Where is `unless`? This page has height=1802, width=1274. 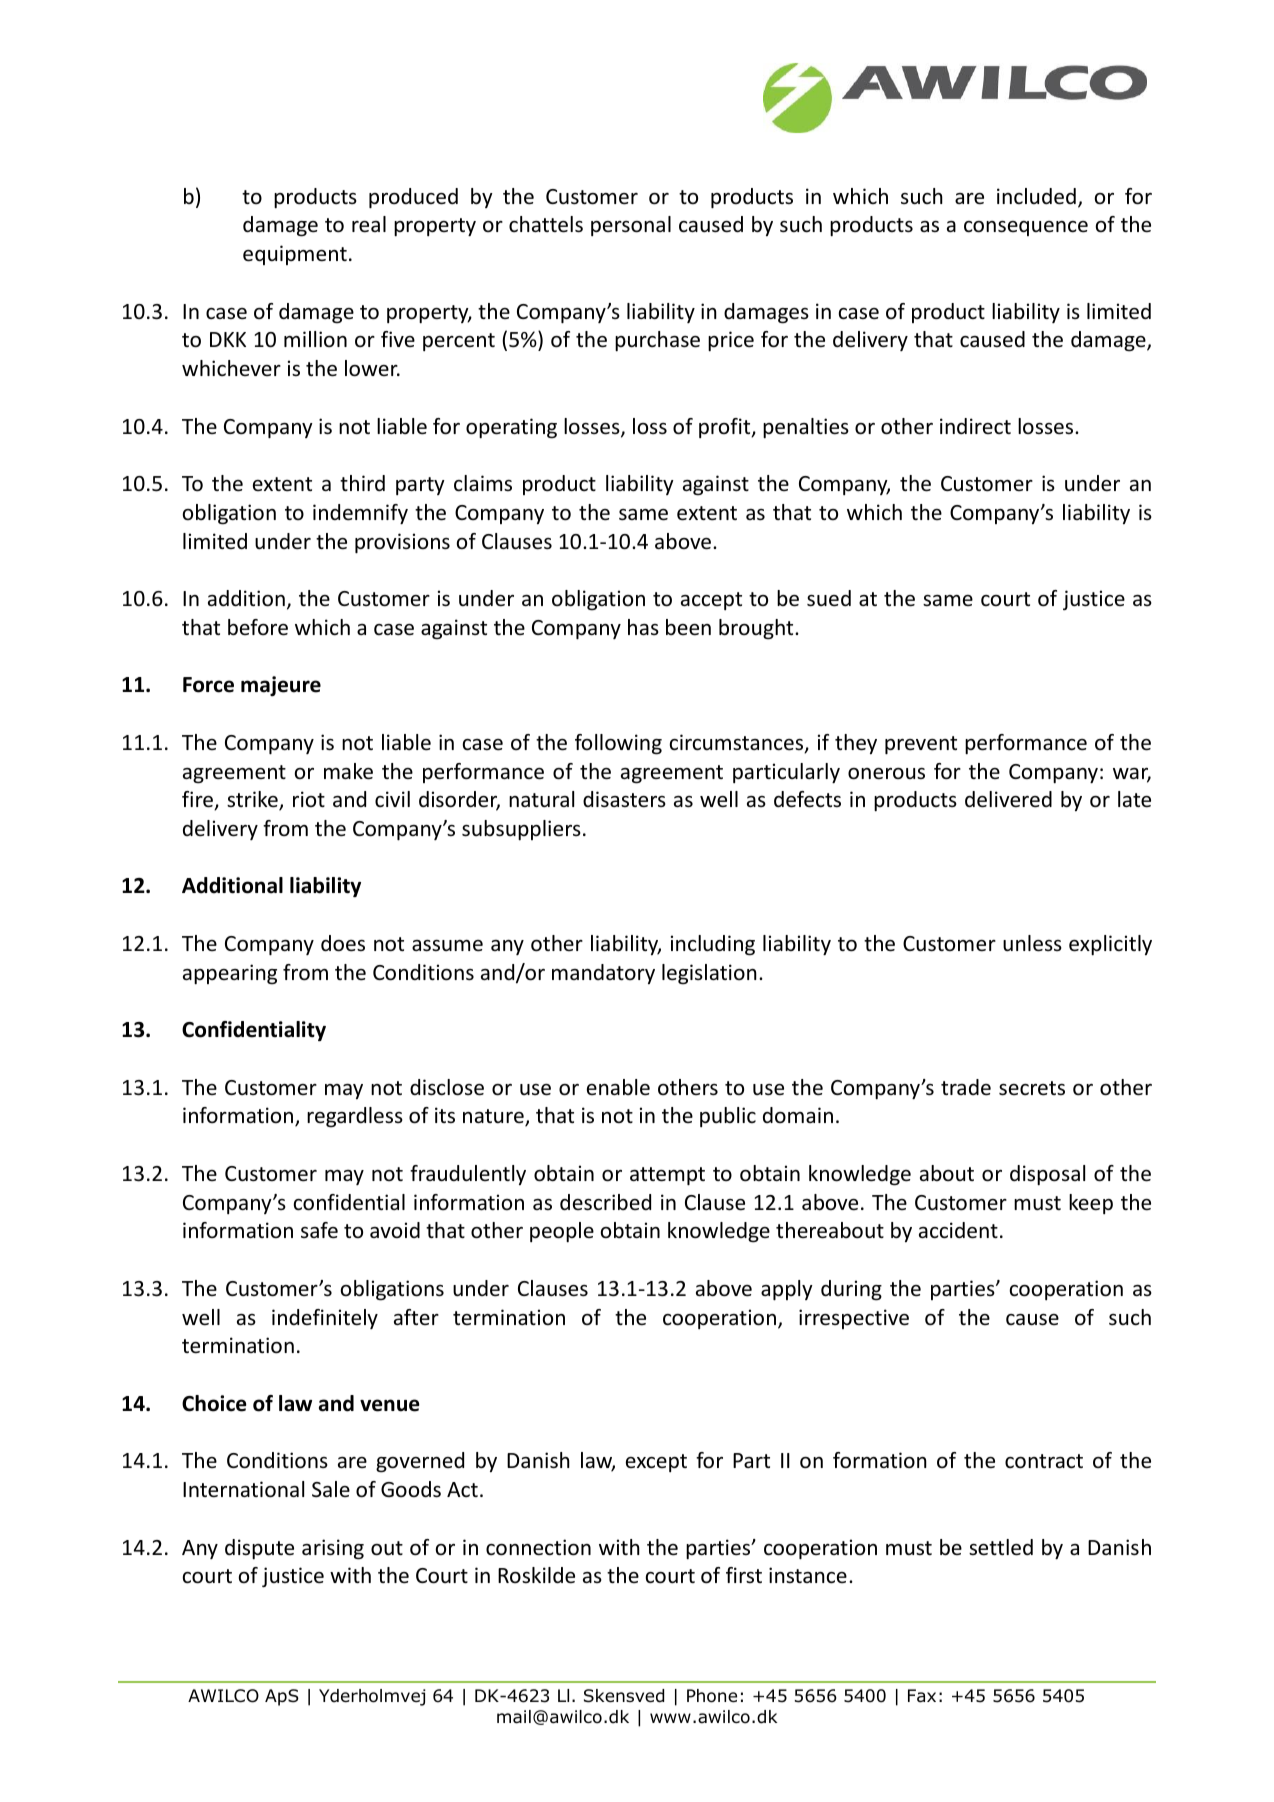
unless is located at coordinates (1032, 943).
